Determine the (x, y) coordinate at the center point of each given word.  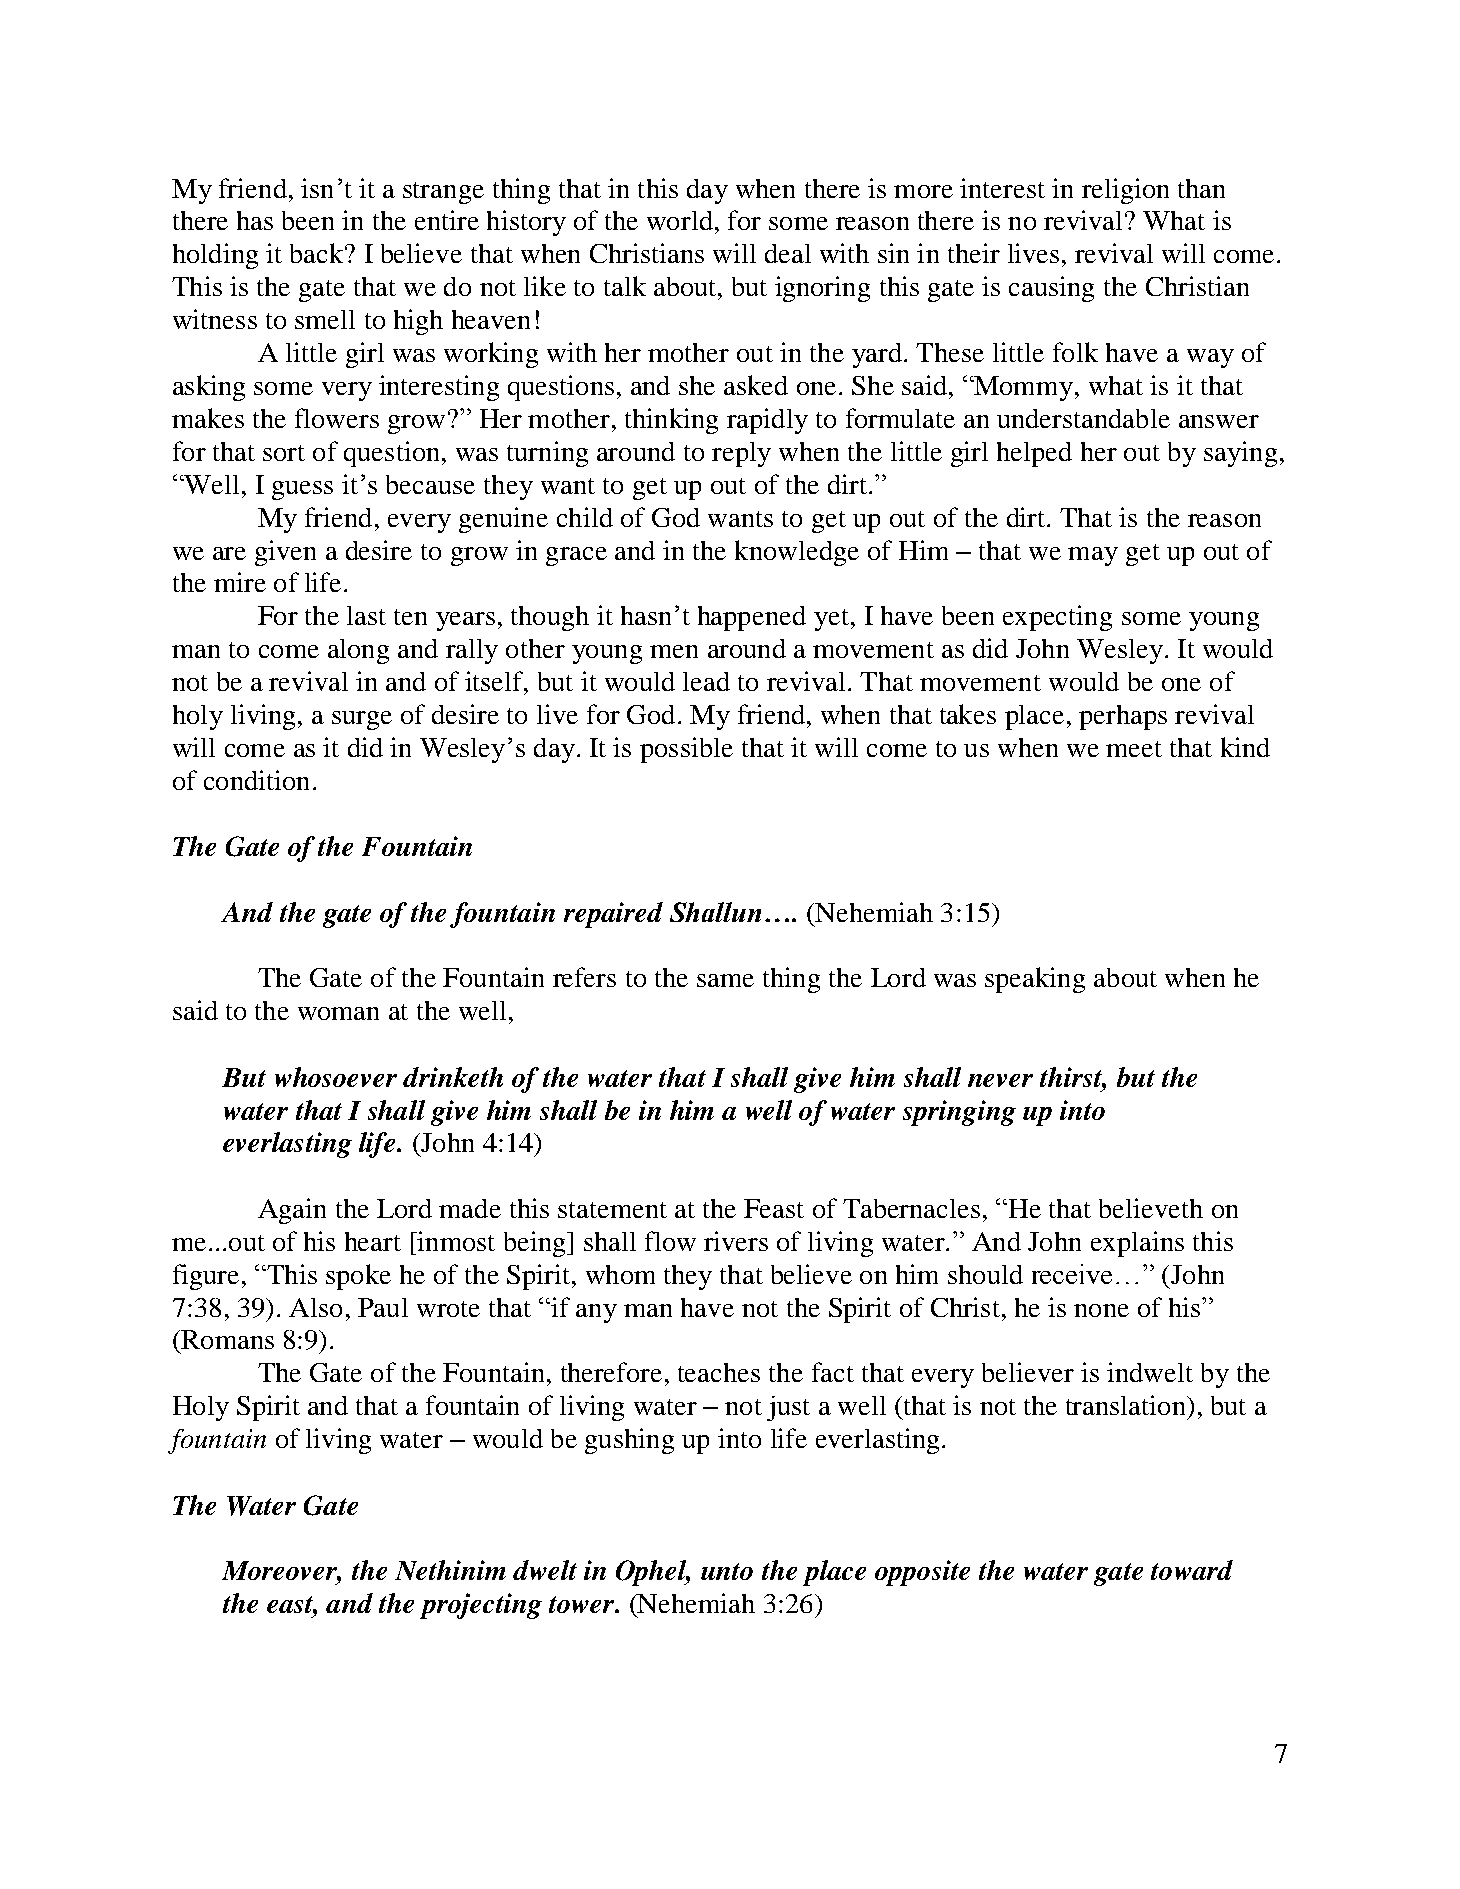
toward (1192, 1570)
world (680, 220)
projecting (481, 1606)
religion (1125, 191)
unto (727, 1571)
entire (447, 220)
